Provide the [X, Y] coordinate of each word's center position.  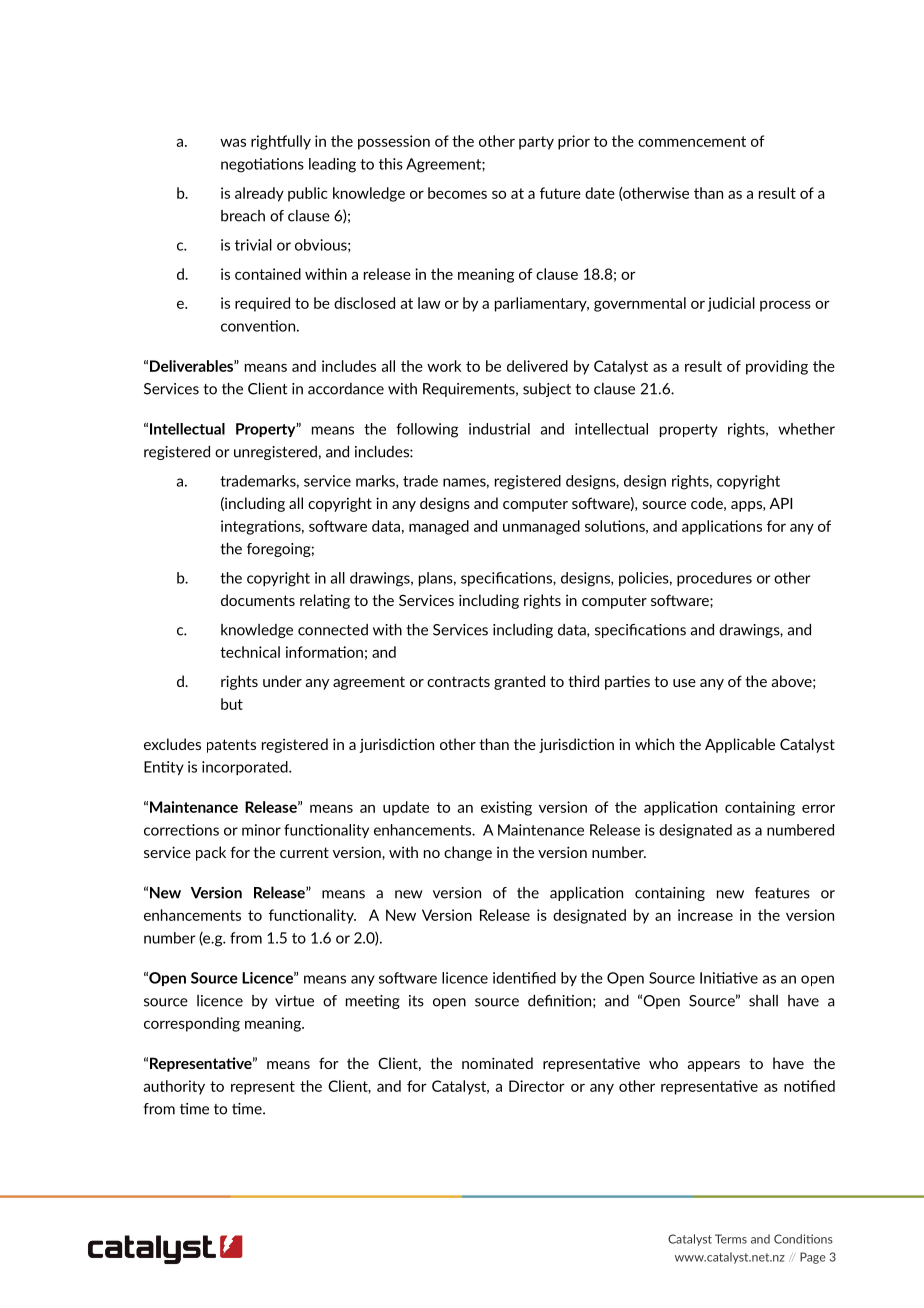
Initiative [729, 978]
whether [806, 429]
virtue [294, 1001]
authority [174, 1087]
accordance [346, 389]
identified [524, 978]
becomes [457, 193]
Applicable [740, 745]
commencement [692, 141]
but [232, 704]
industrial [499, 429]
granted [519, 682]
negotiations [262, 165]
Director [537, 1086]
